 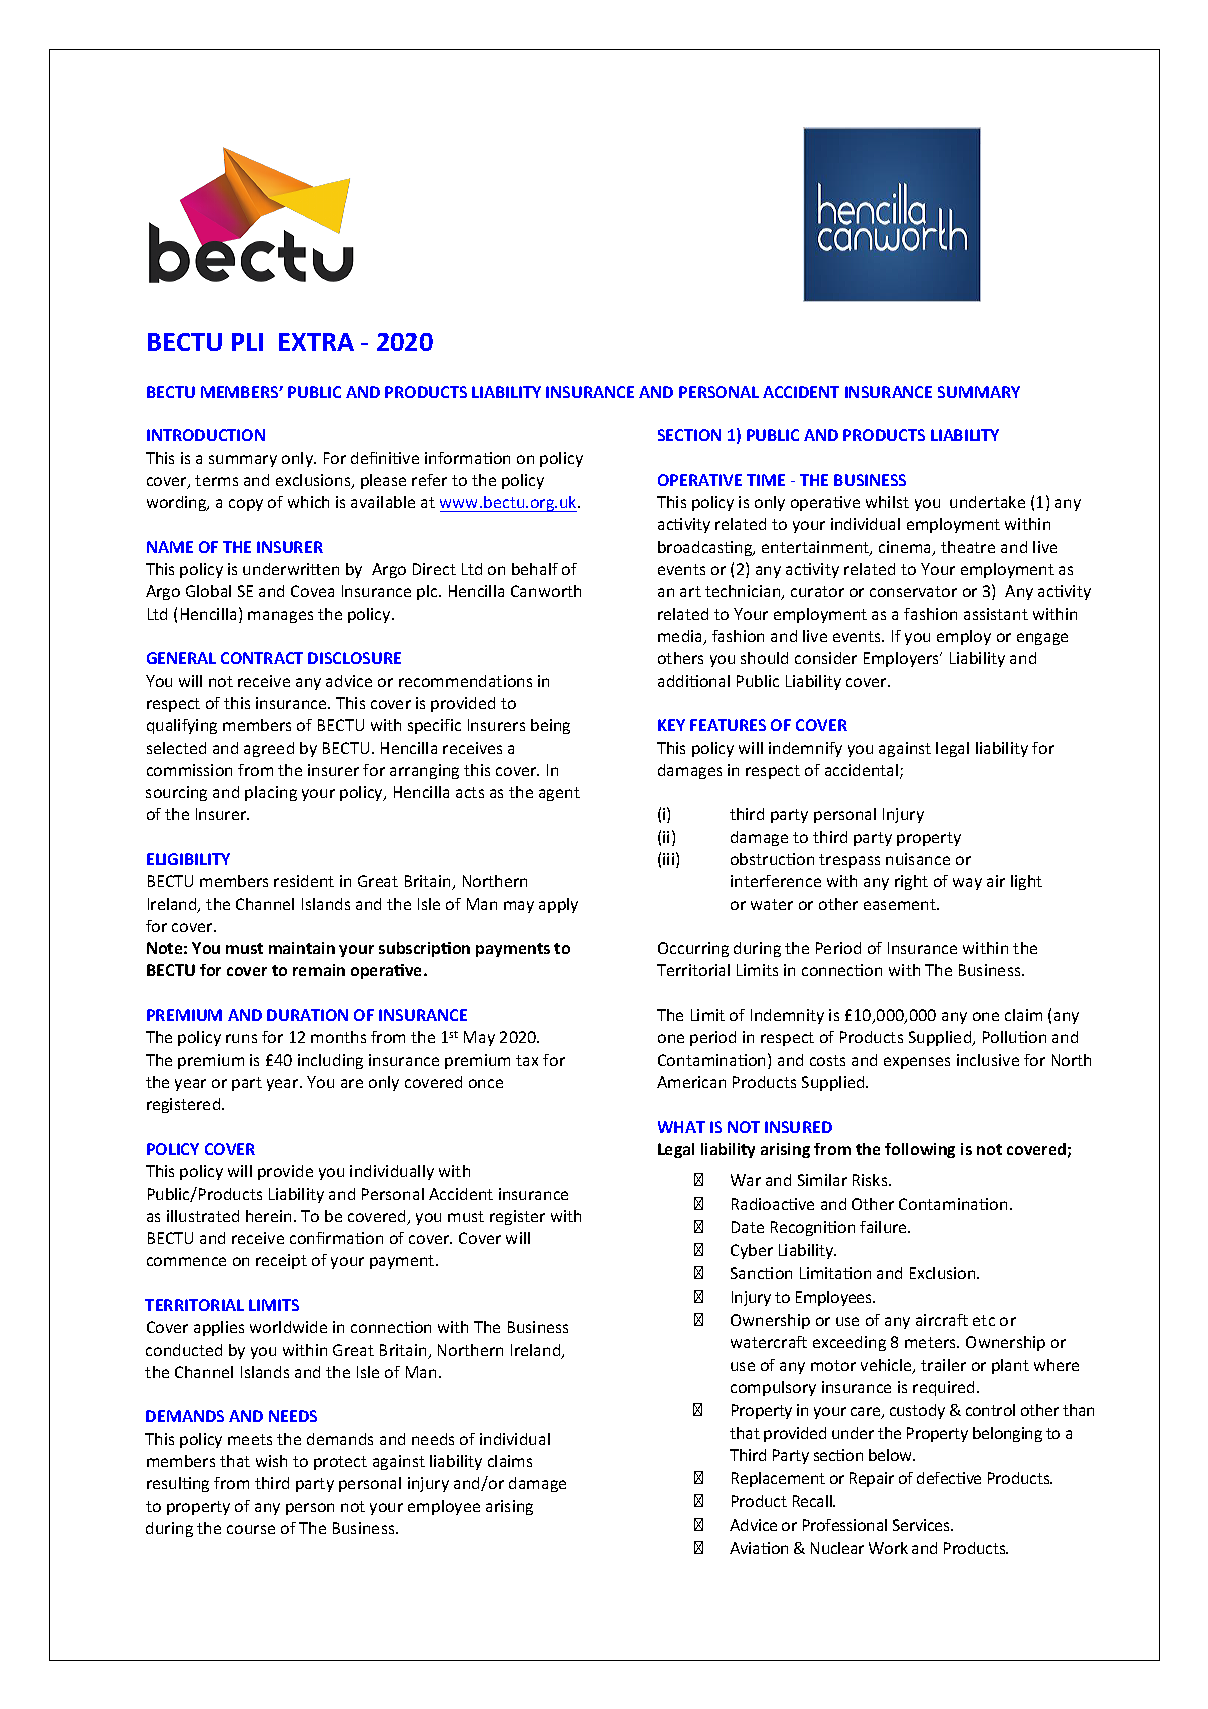 What do you see at coordinates (996, 614) in the page?
I see `assistant` at bounding box center [996, 614].
